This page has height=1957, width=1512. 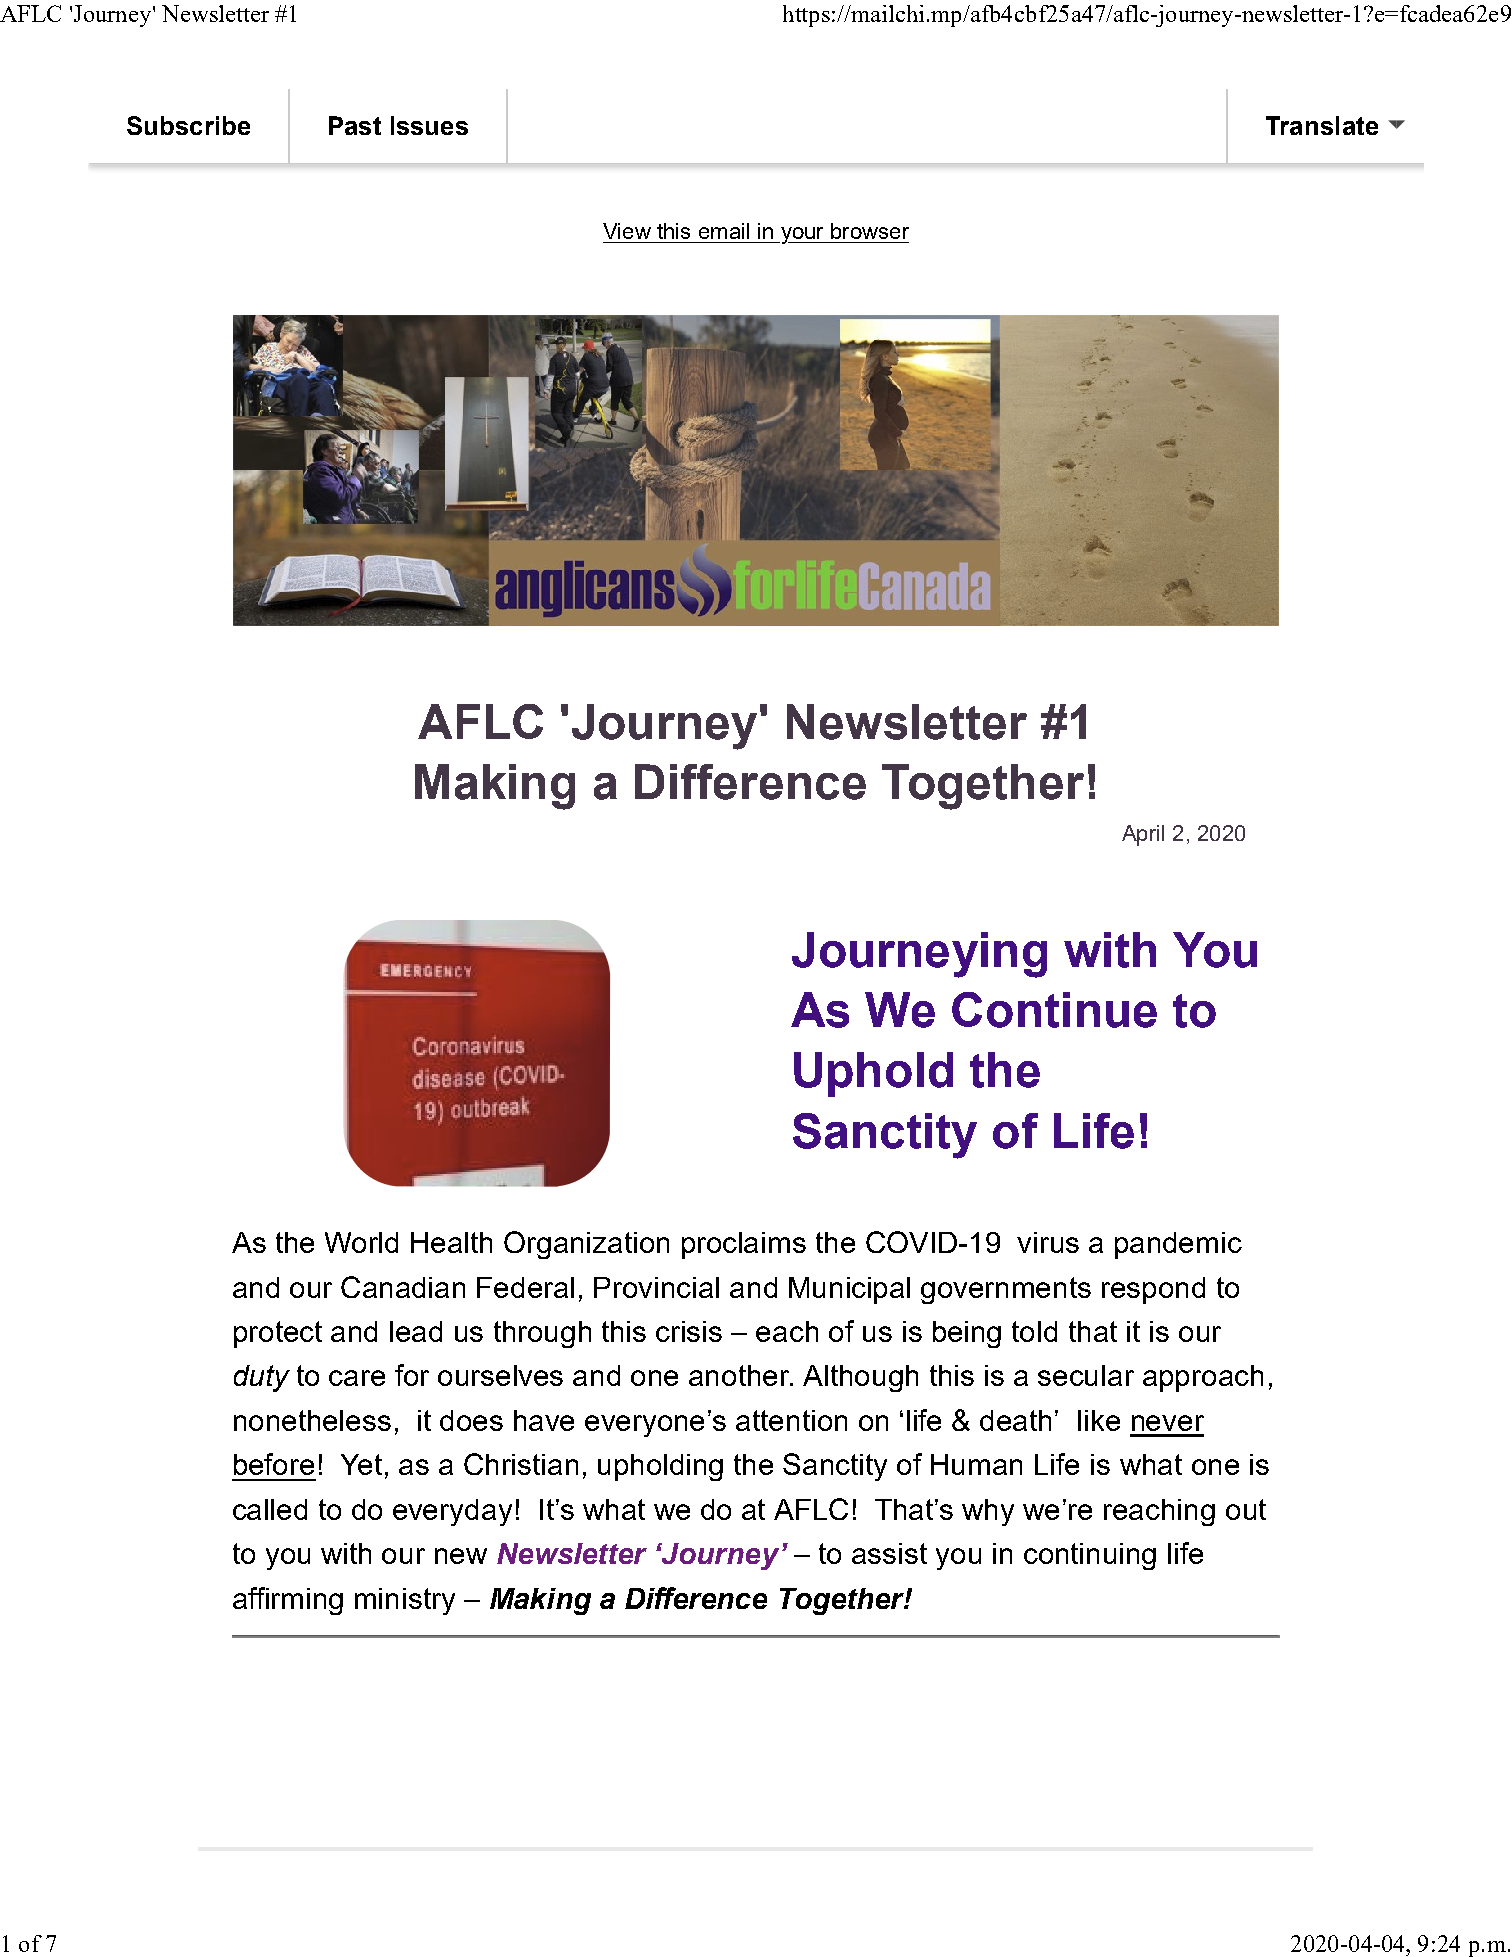 I want to click on pandemic, so click(x=1178, y=1245).
